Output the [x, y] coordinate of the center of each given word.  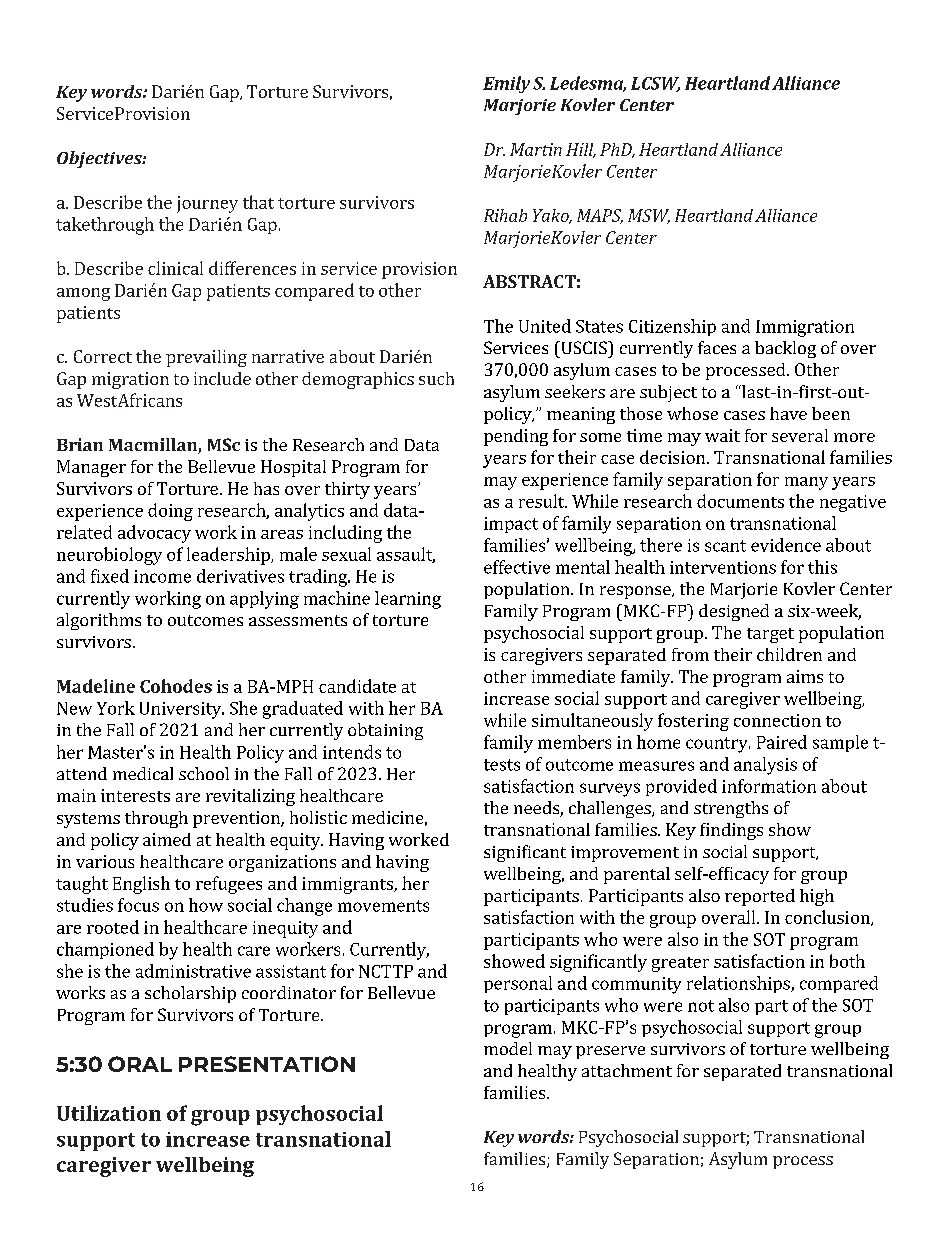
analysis [765, 766]
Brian [80, 444]
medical [143, 773]
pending [516, 437]
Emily [506, 84]
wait [722, 435]
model [508, 1048]
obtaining [385, 731]
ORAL [140, 1064]
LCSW [655, 84]
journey [207, 204]
